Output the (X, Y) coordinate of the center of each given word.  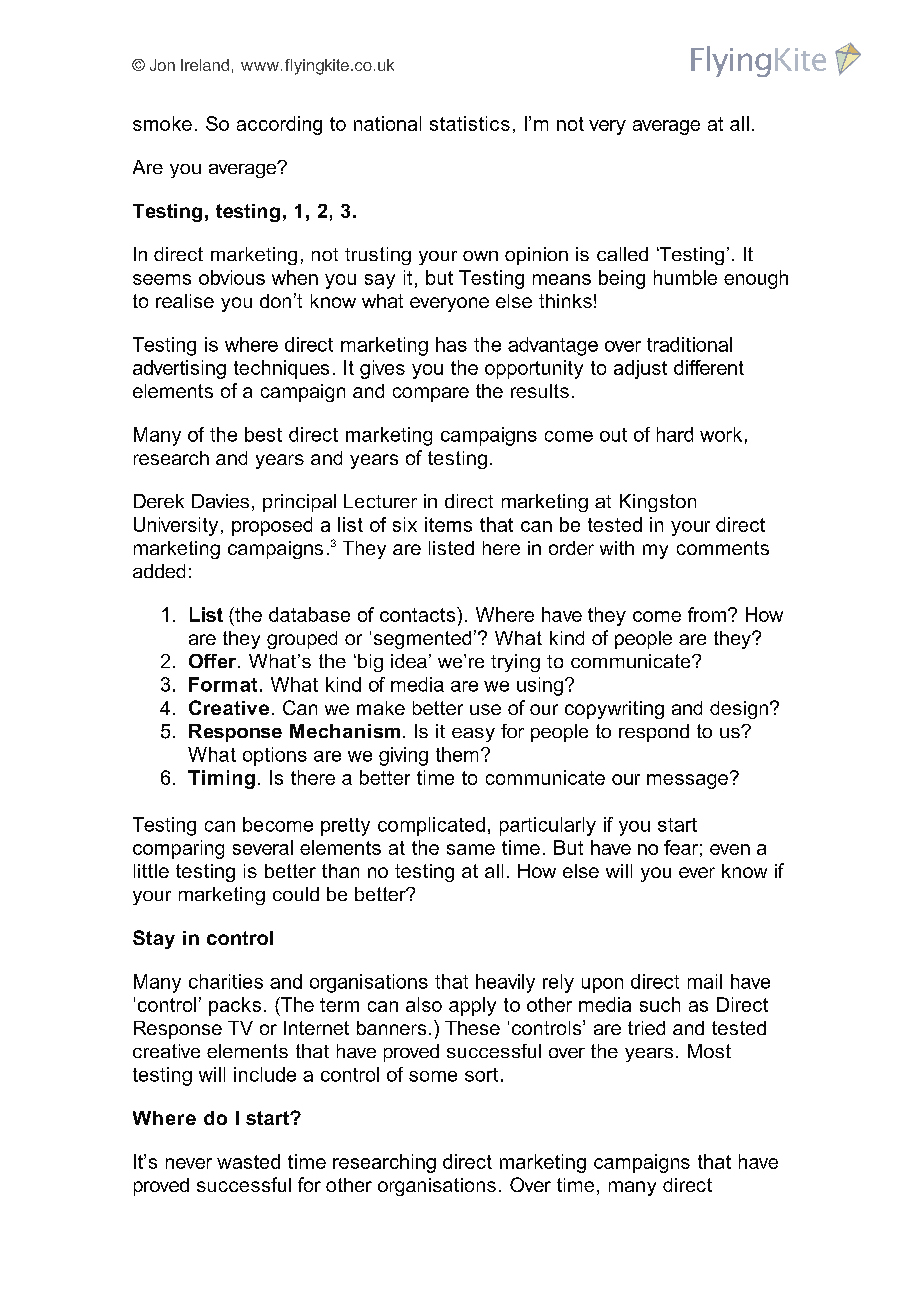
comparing (178, 849)
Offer (214, 661)
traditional (689, 344)
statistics (470, 123)
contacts (419, 614)
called (622, 254)
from (707, 614)
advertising (179, 369)
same (471, 849)
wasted (248, 1161)
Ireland (205, 65)
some (433, 1076)
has (451, 344)
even (730, 849)
